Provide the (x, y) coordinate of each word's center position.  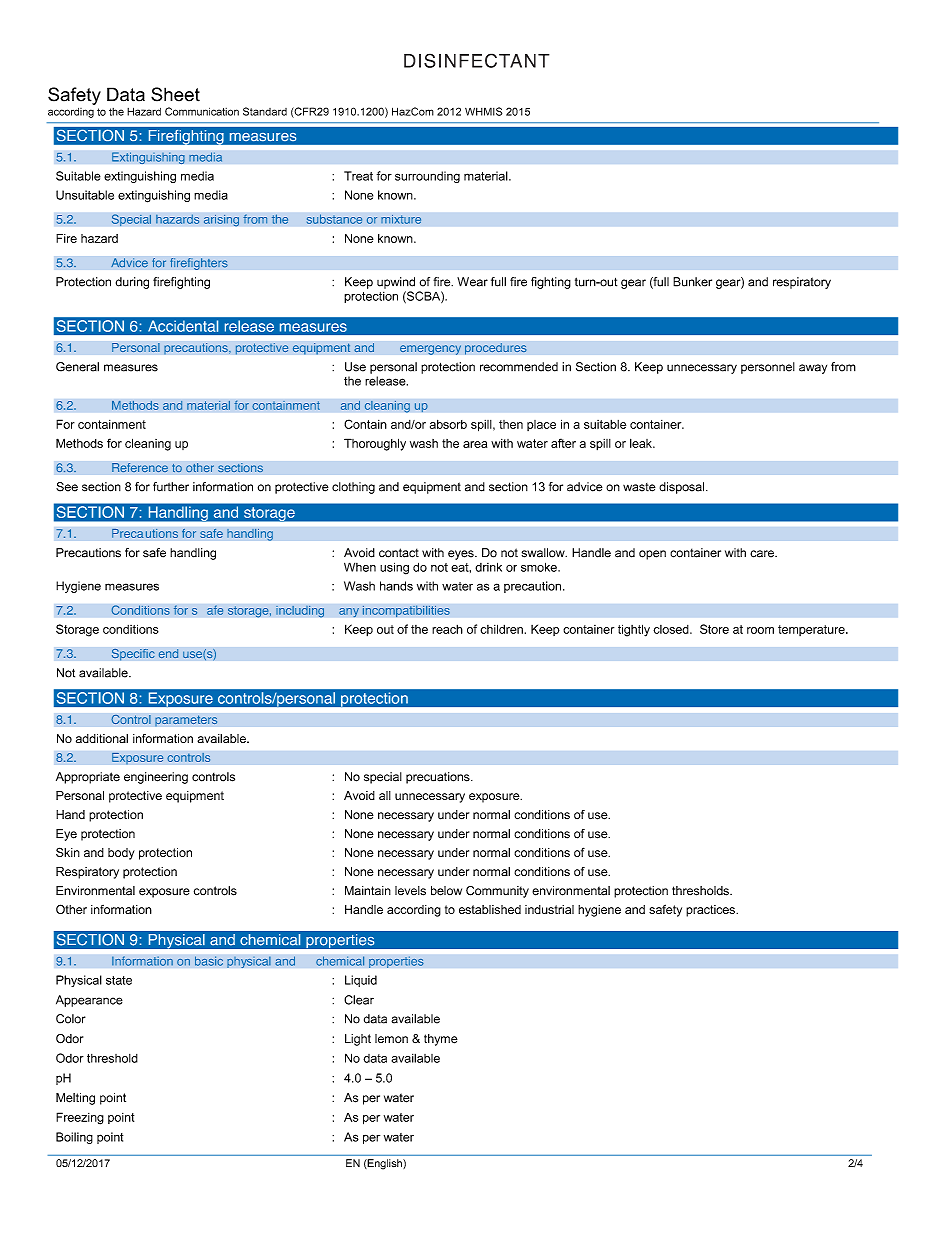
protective (262, 349)
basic (209, 961)
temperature (812, 630)
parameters (186, 721)
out (385, 629)
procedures (496, 349)
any (349, 613)
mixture (401, 219)
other (200, 468)
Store (714, 629)
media (206, 157)
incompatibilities (406, 611)
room (760, 630)
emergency (430, 350)
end (168, 654)
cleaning (387, 406)
